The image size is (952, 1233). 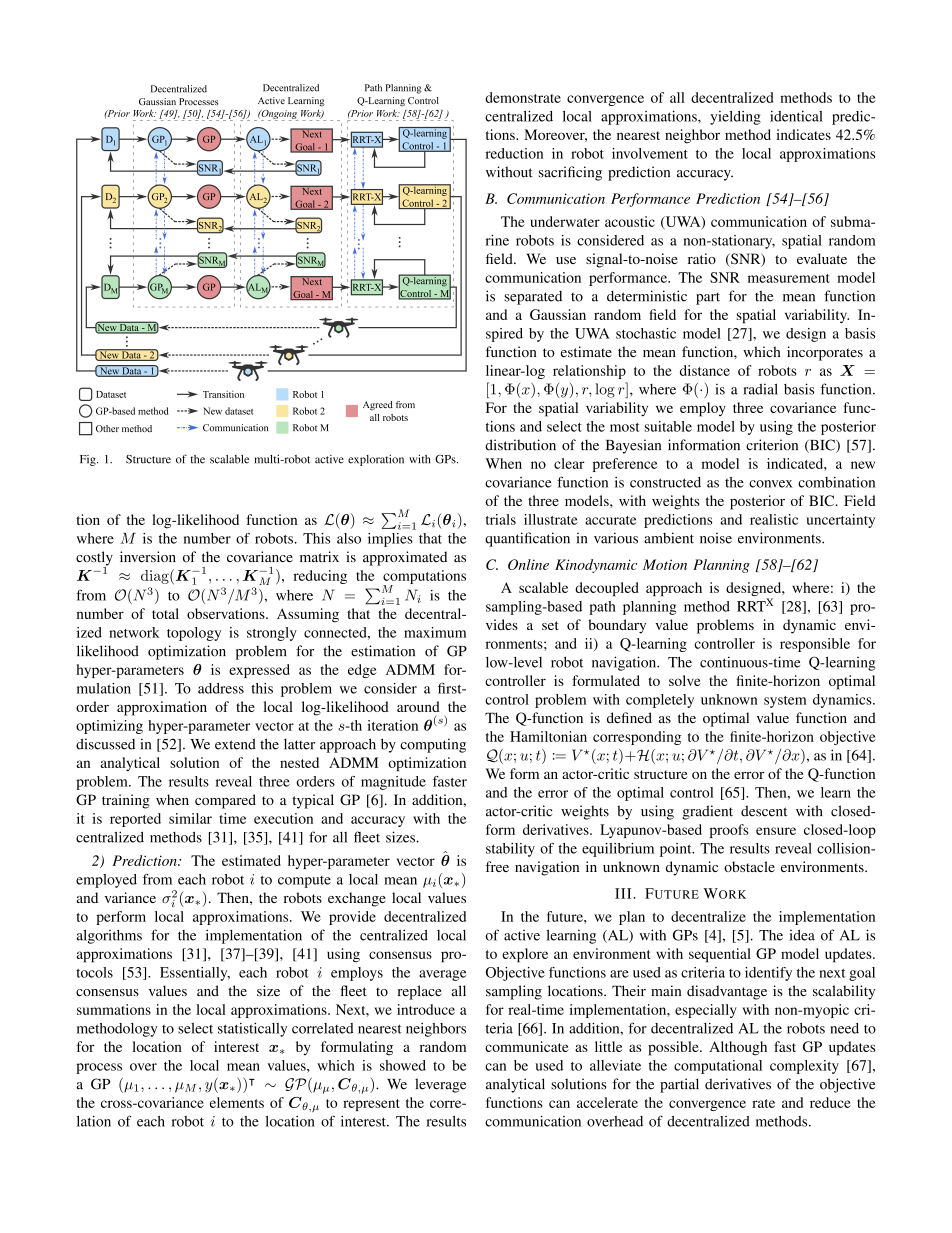 I want to click on total, so click(x=165, y=613).
